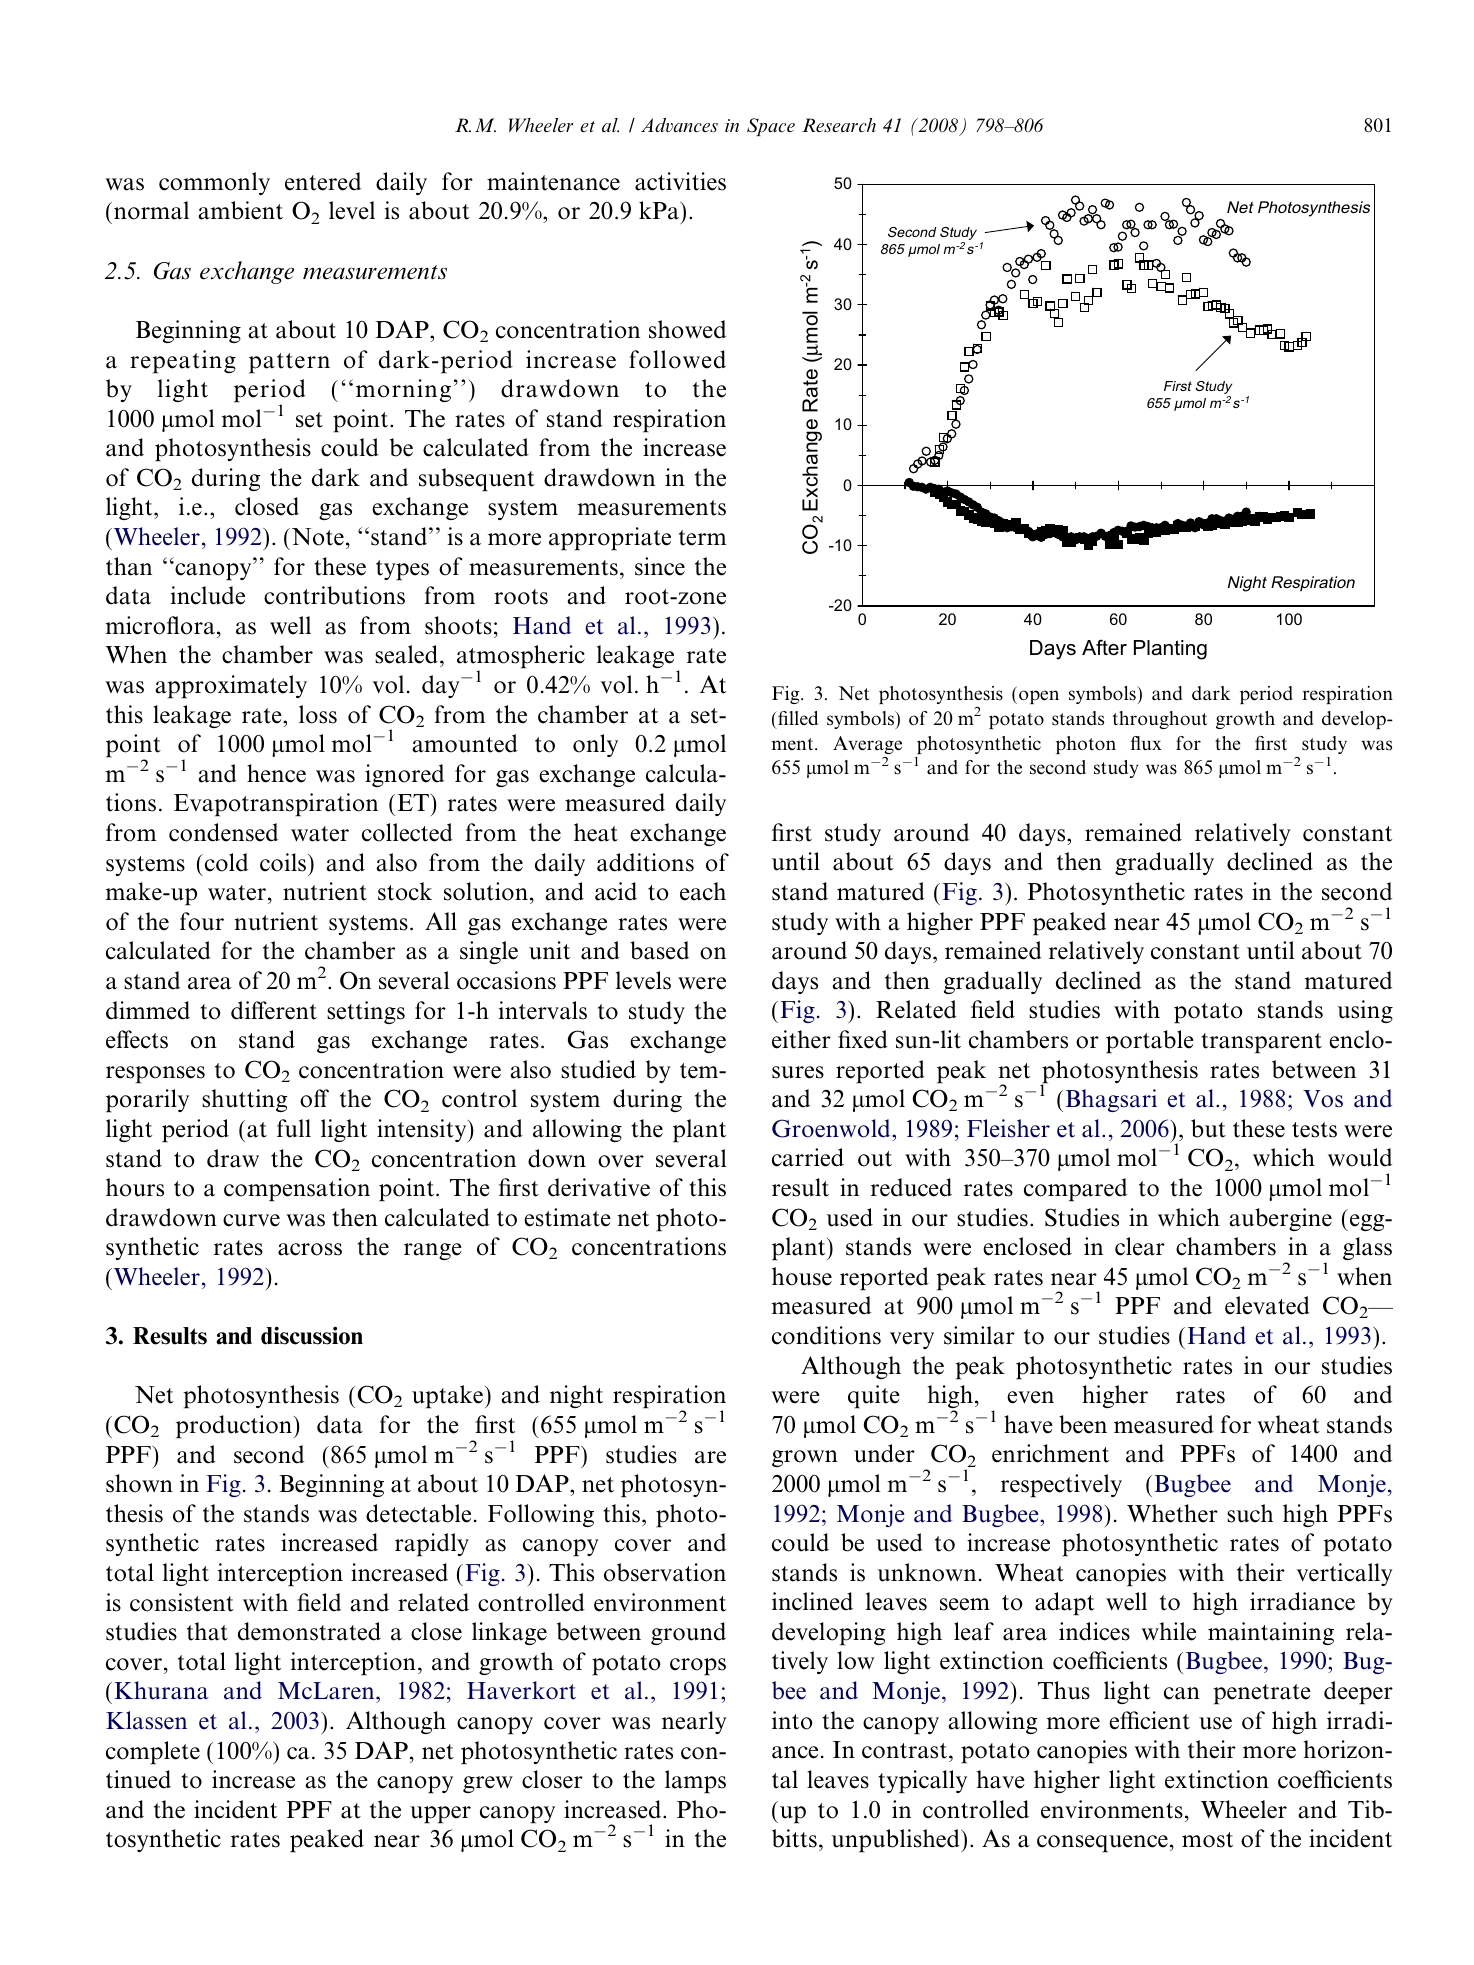 The image size is (1474, 1965). Describe the element at coordinates (1280, 1219) in the page. I see `aubergine` at that location.
